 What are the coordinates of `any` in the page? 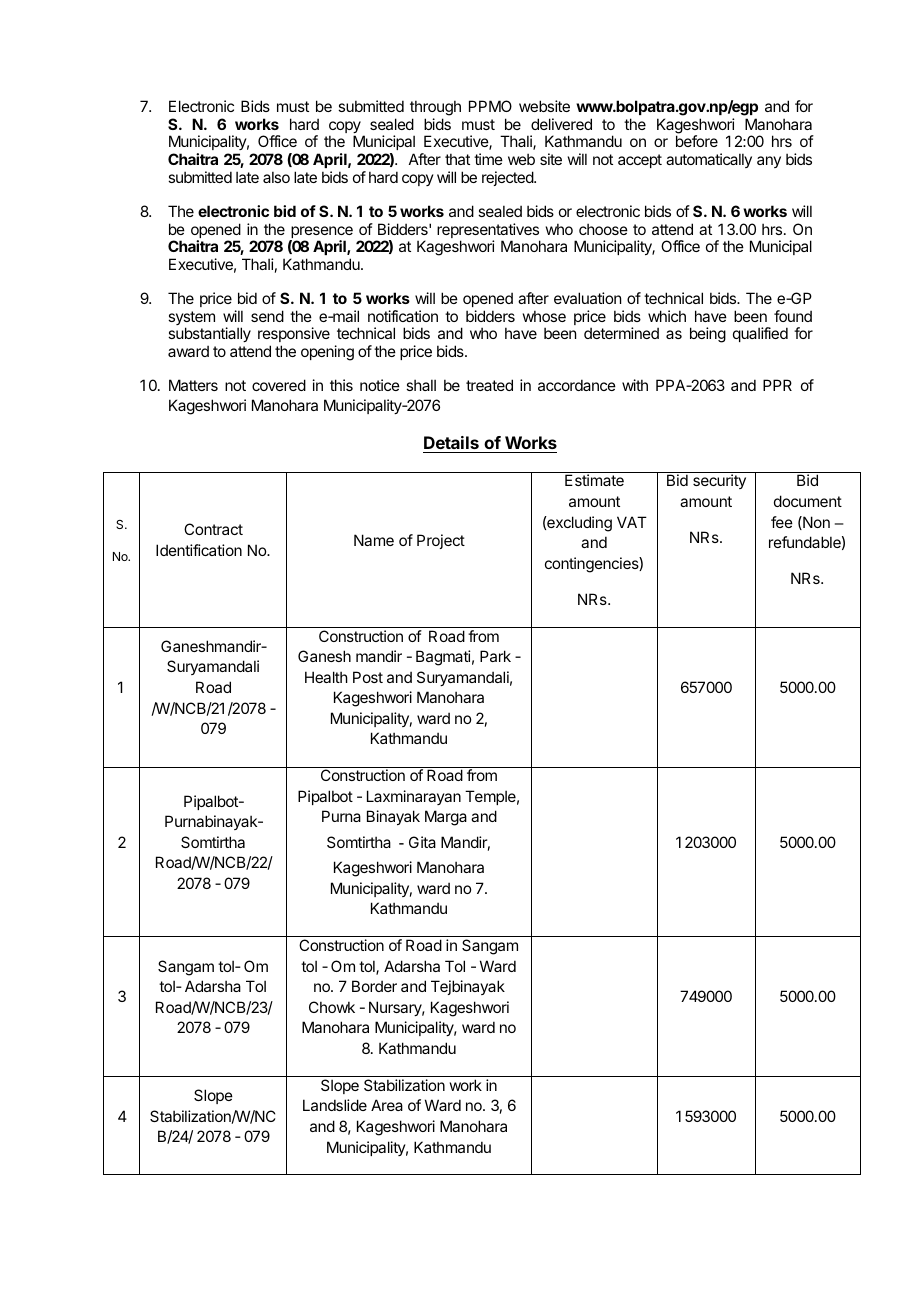 It's located at (769, 162).
